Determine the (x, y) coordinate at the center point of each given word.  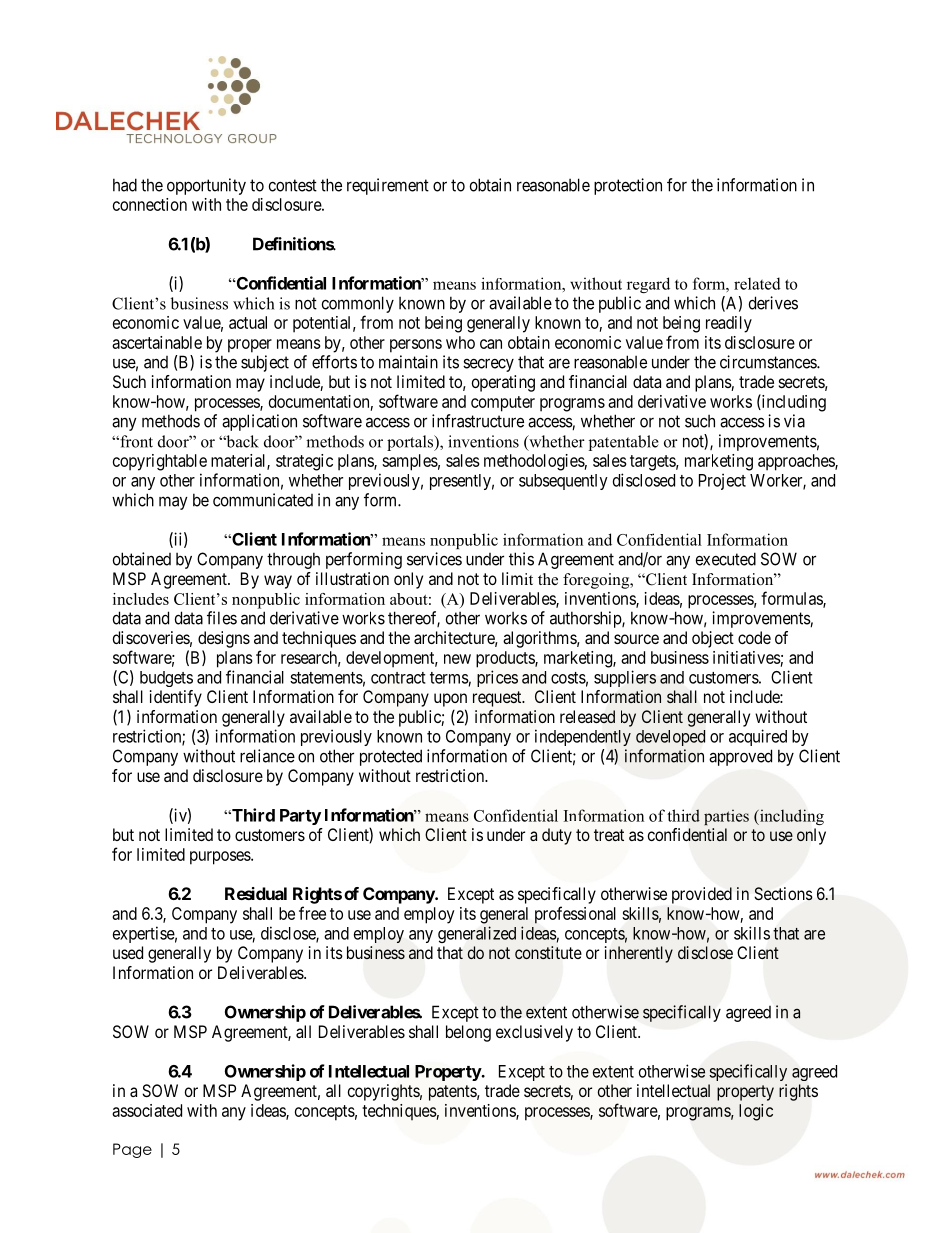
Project (722, 481)
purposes (221, 858)
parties (726, 817)
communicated (263, 500)
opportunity (206, 186)
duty (557, 836)
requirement (388, 186)
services (434, 559)
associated (147, 1110)
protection (628, 186)
